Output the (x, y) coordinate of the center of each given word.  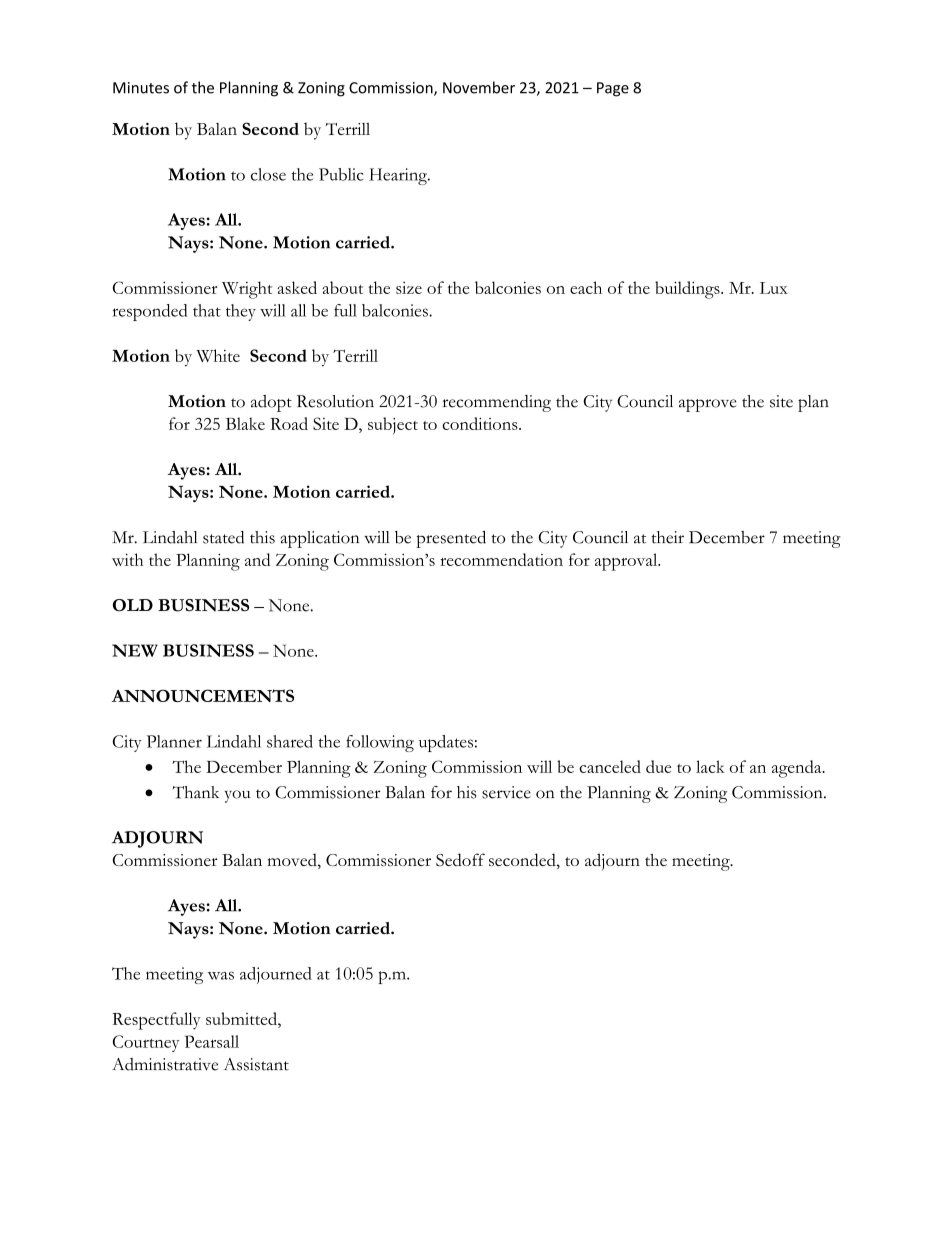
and (257, 559)
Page (613, 89)
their (667, 537)
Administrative (165, 1064)
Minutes (141, 88)
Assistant (256, 1064)
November (479, 87)
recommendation (501, 559)
